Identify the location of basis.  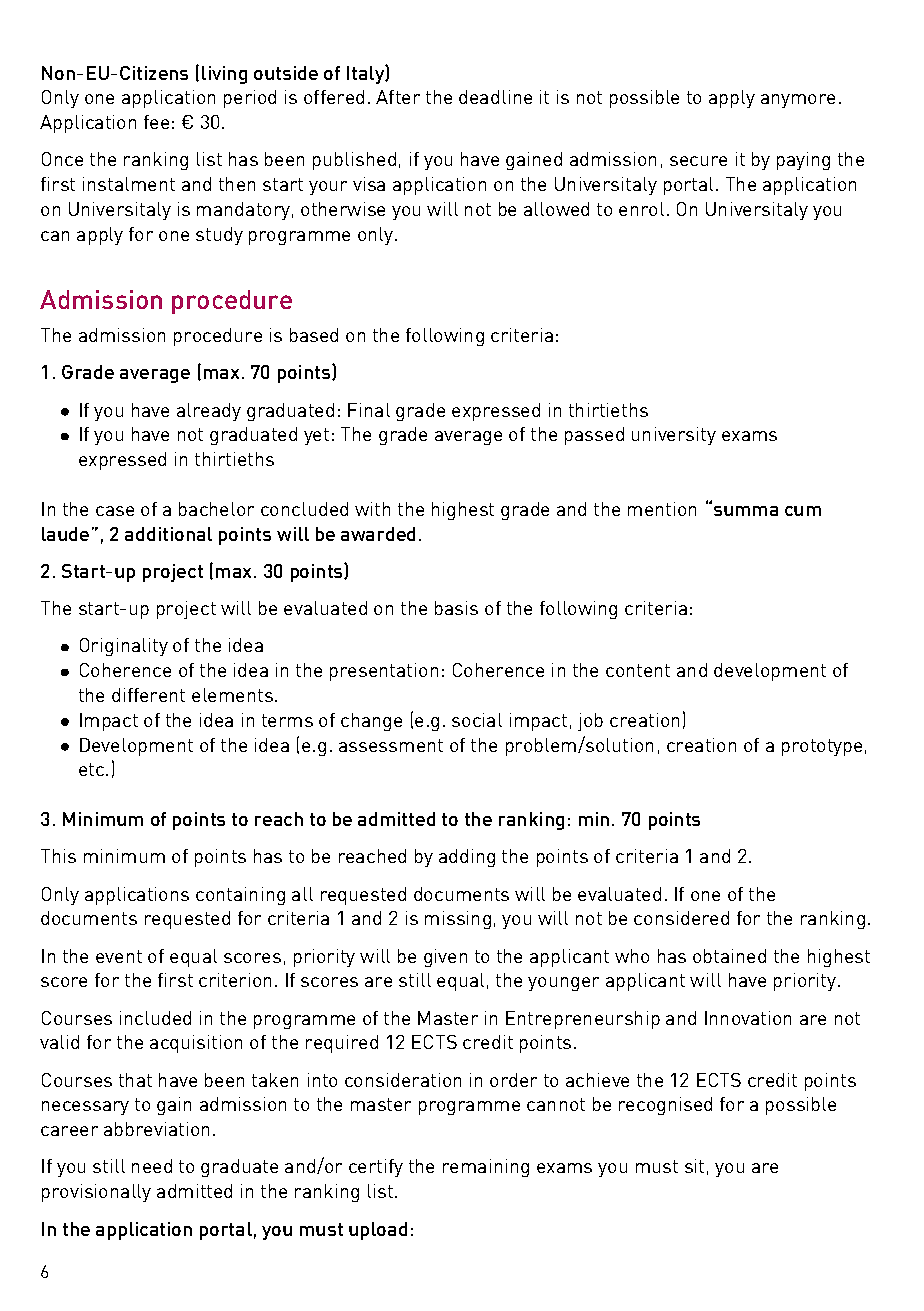
(456, 608).
